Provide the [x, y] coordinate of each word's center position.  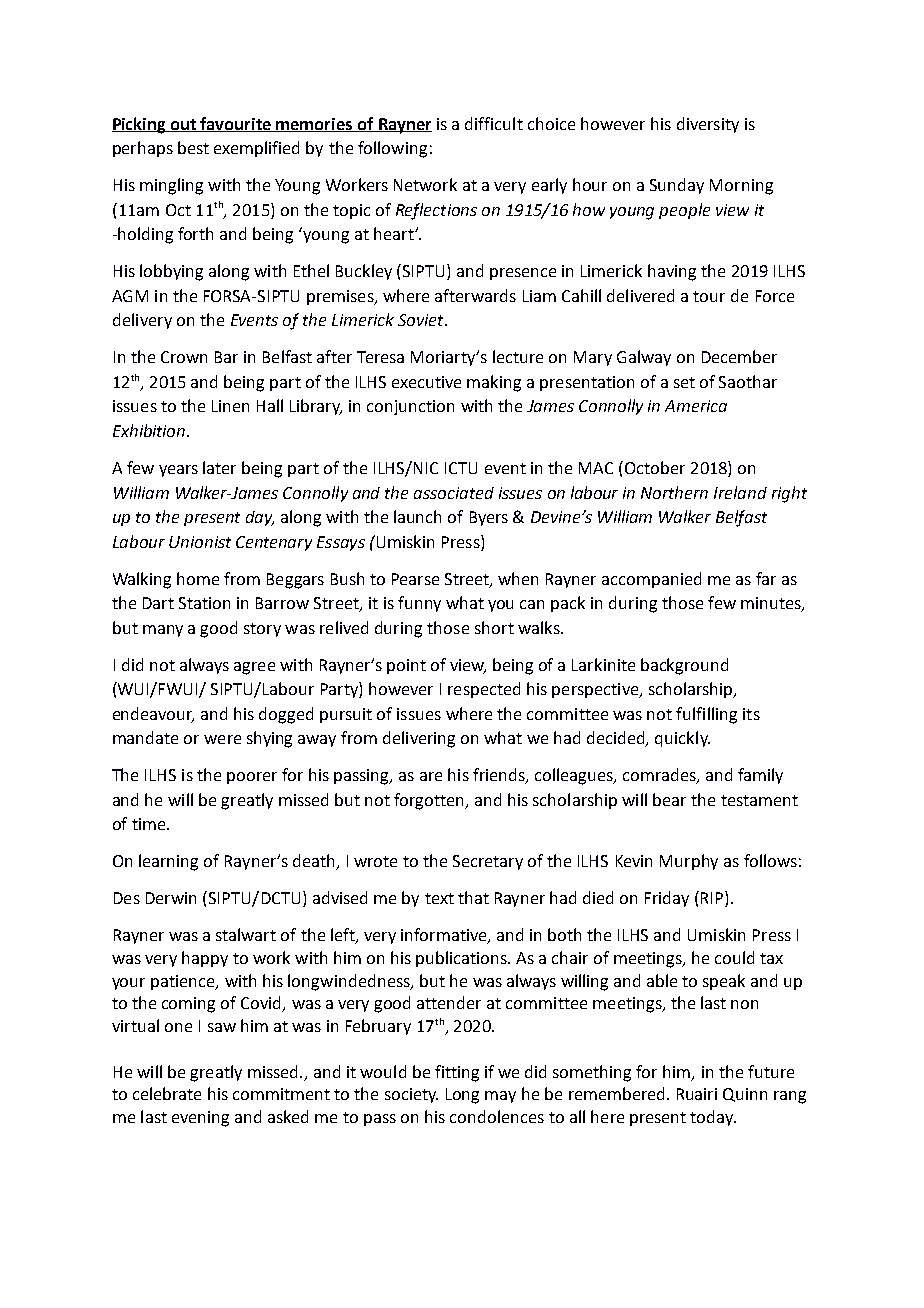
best [193, 147]
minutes [772, 604]
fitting [457, 1073]
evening [200, 1119]
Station [204, 603]
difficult [494, 123]
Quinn [745, 1095]
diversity [708, 125]
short [494, 627]
